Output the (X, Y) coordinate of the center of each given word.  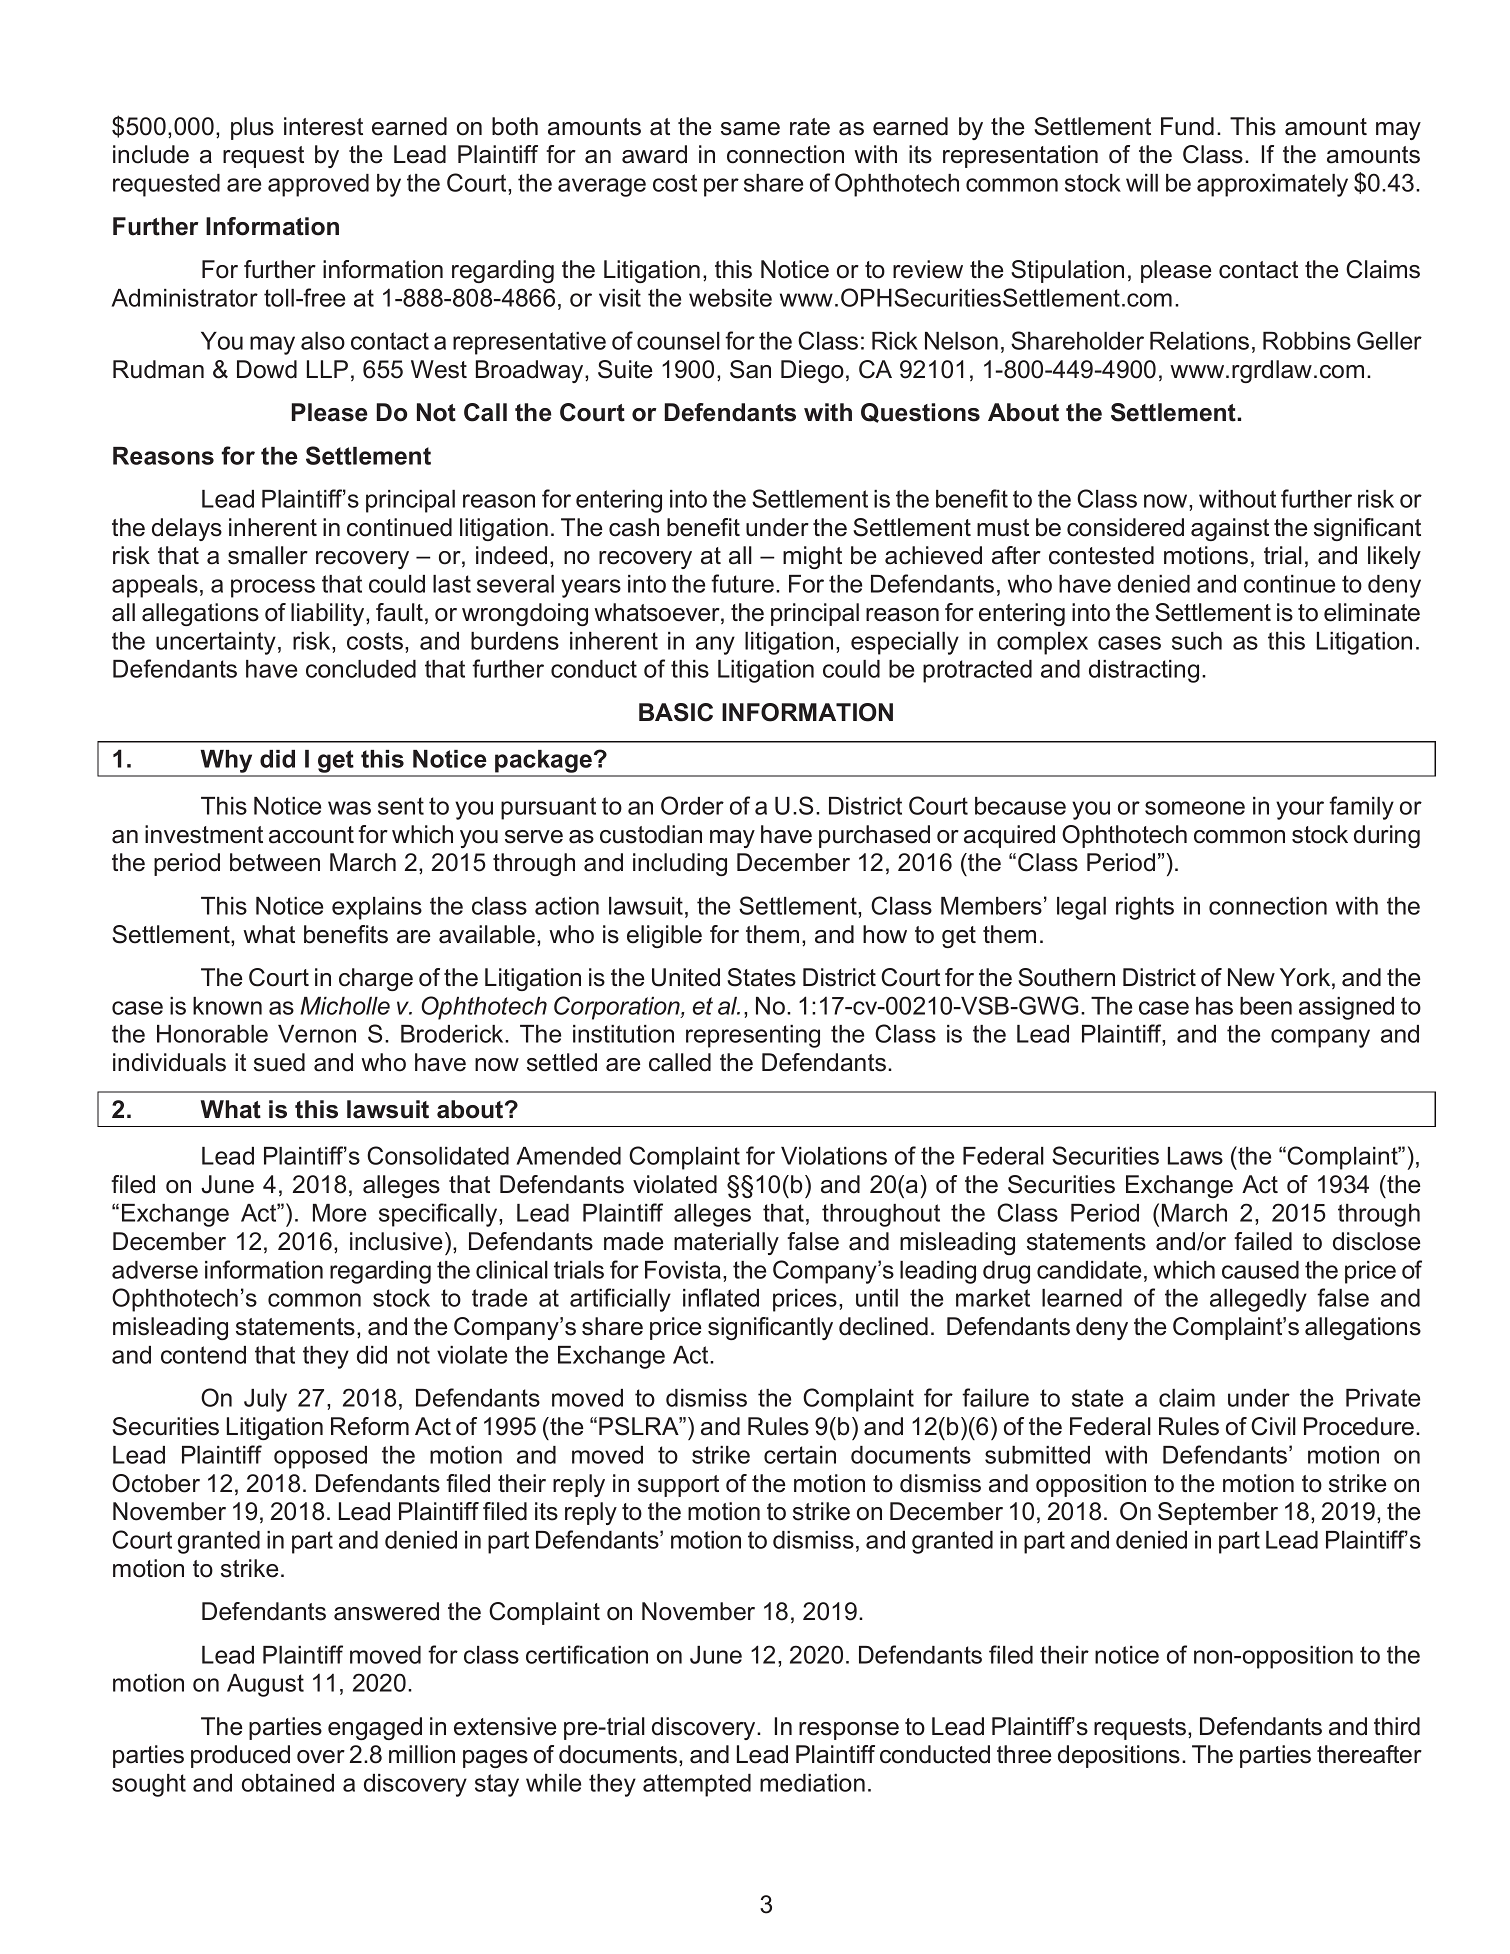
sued (279, 1062)
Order (692, 805)
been (1266, 1006)
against (1230, 529)
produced (240, 1756)
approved (318, 185)
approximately (1272, 185)
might (812, 557)
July (265, 1400)
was (349, 808)
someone (1195, 808)
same (750, 129)
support (678, 1486)
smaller (268, 555)
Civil (1273, 1426)
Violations (834, 1156)
